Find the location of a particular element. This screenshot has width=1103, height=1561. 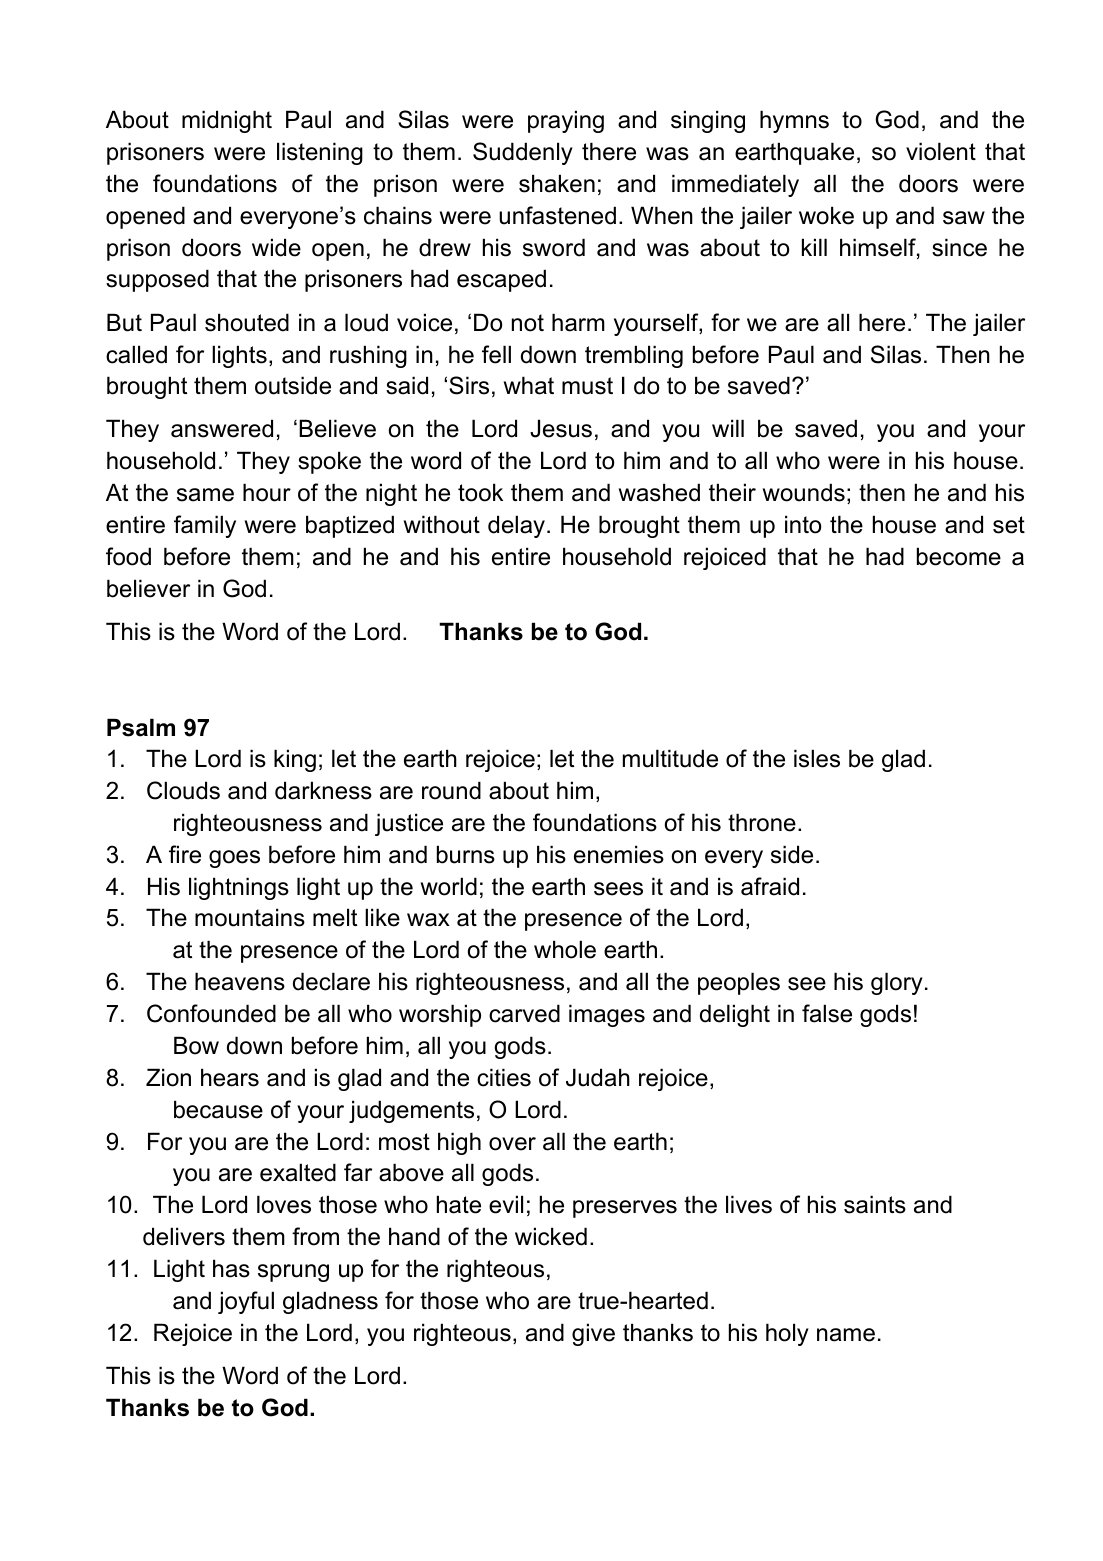

violent is located at coordinates (941, 151).
